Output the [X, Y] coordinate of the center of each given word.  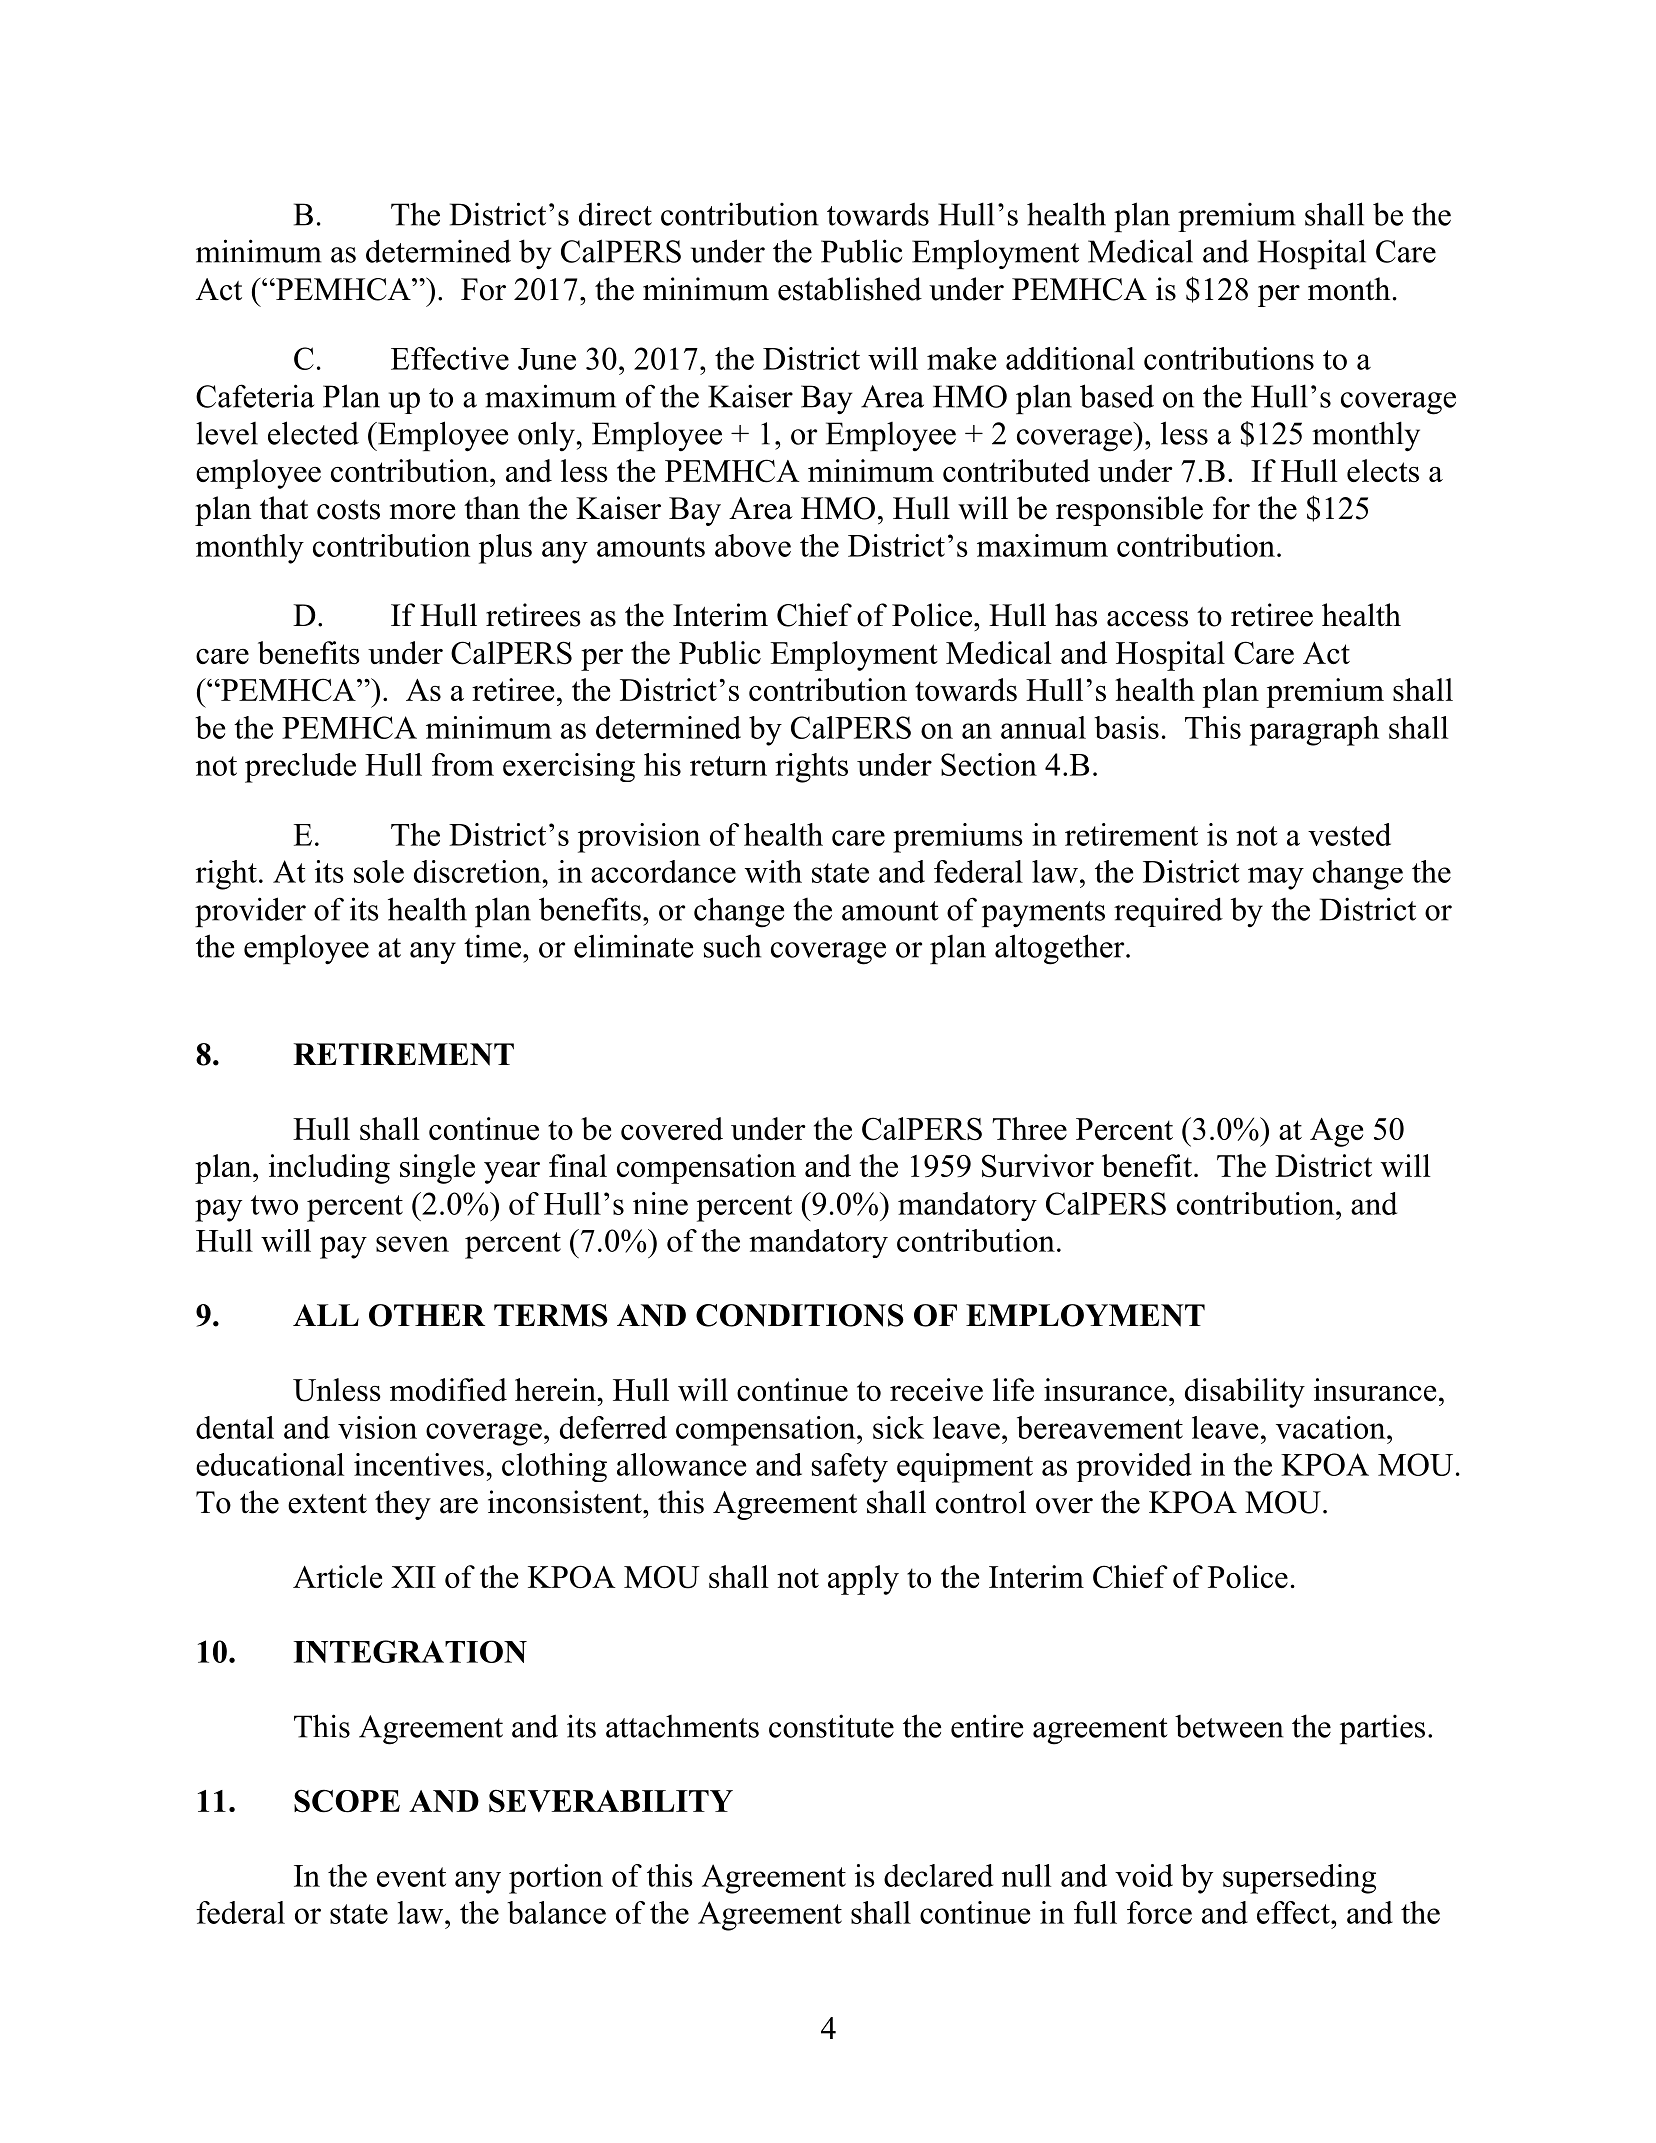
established [850, 289]
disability [1245, 1393]
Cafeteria [255, 396]
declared [938, 1875]
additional [1070, 358]
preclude [300, 768]
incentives [419, 1464]
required [1168, 912]
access [1147, 619]
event [411, 1877]
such [732, 946]
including [329, 1169]
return [728, 766]
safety [850, 1468]
